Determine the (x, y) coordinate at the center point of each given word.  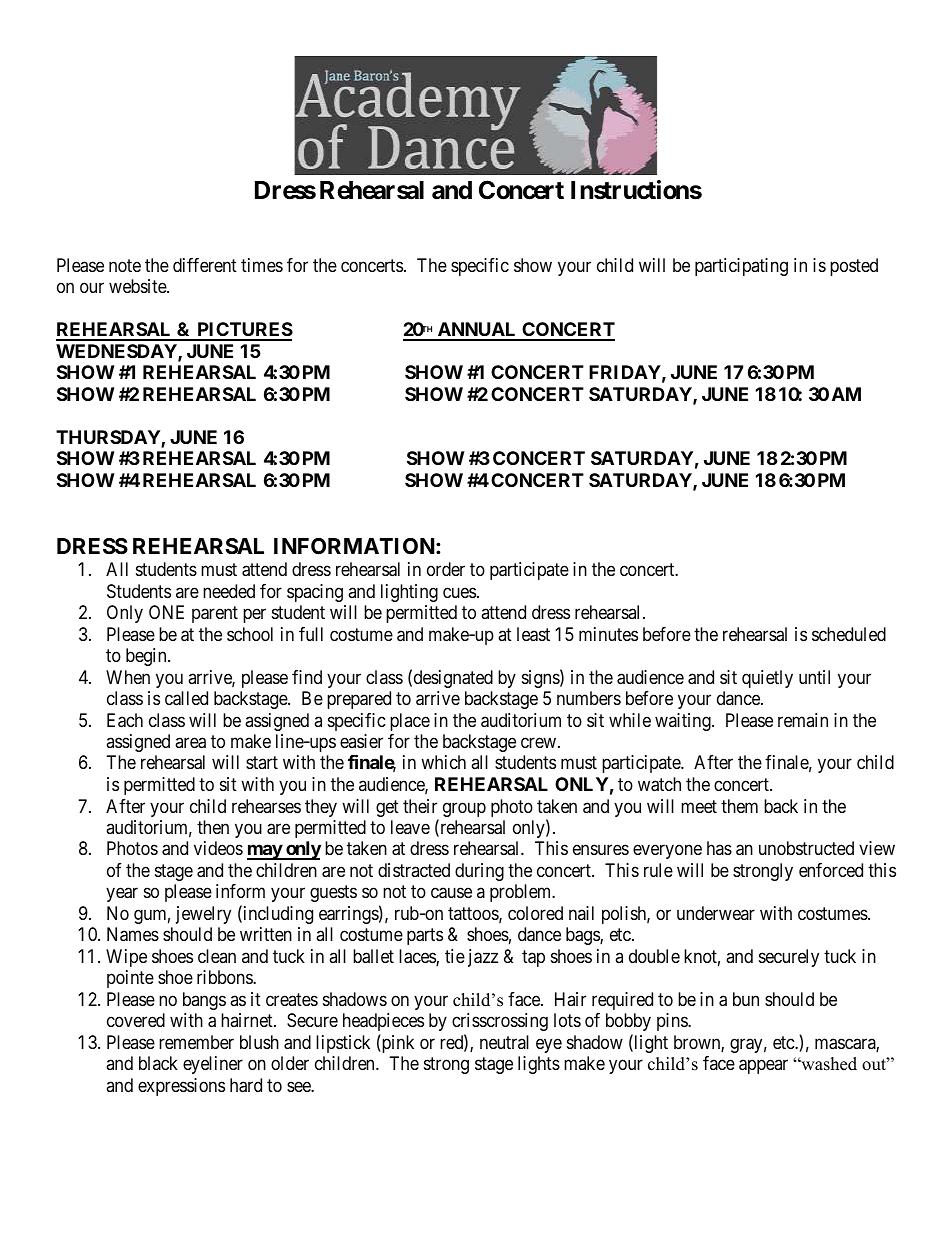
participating (741, 267)
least (533, 634)
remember (196, 1042)
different (205, 265)
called (186, 698)
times (262, 265)
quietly (767, 679)
